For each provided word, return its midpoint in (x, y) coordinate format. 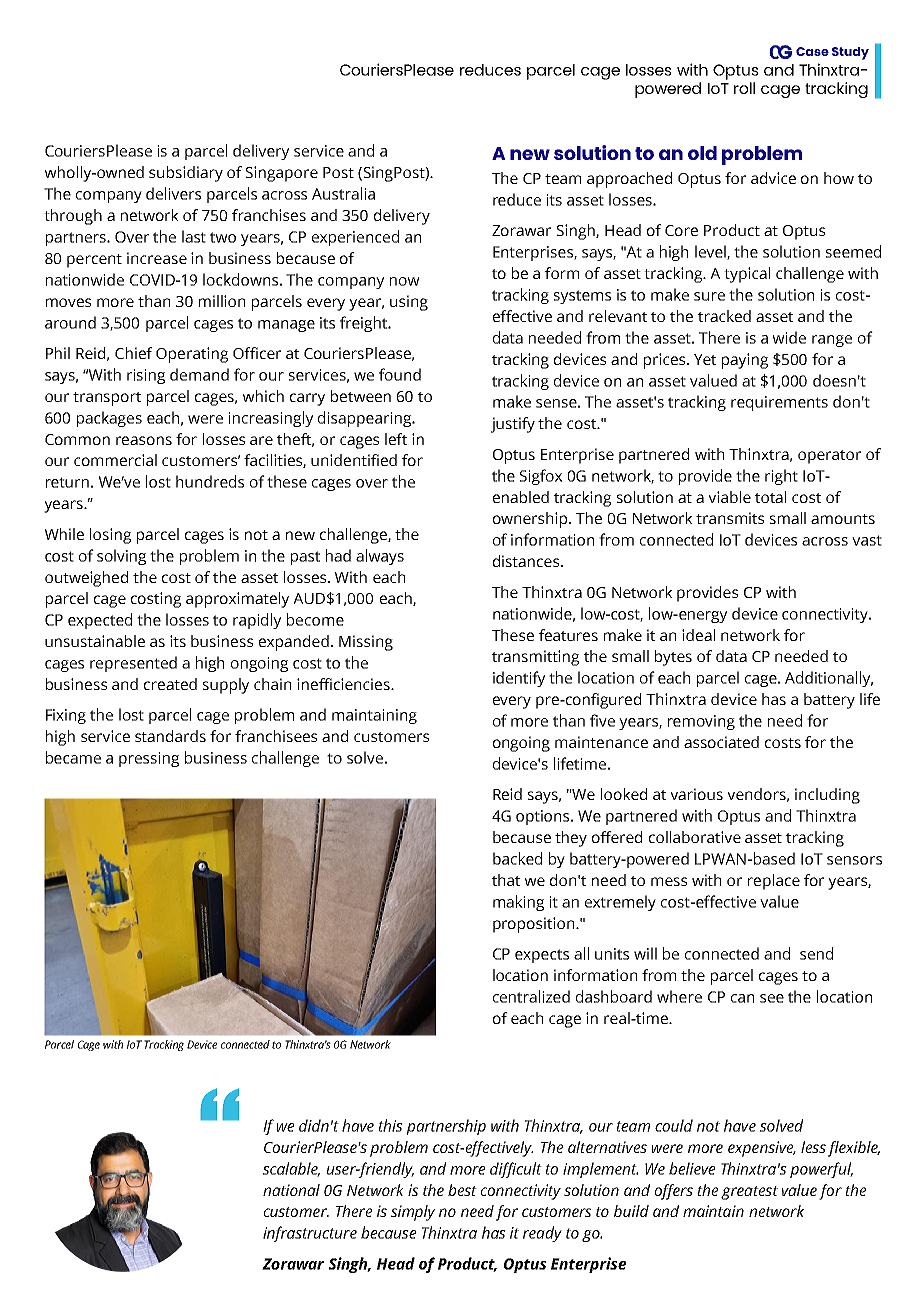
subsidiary (186, 174)
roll (744, 88)
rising (146, 376)
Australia (343, 193)
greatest (749, 1193)
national (291, 1190)
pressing (149, 759)
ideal (698, 635)
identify (519, 679)
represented (133, 664)
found (400, 374)
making (518, 903)
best (462, 1190)
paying (745, 361)
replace (774, 882)
